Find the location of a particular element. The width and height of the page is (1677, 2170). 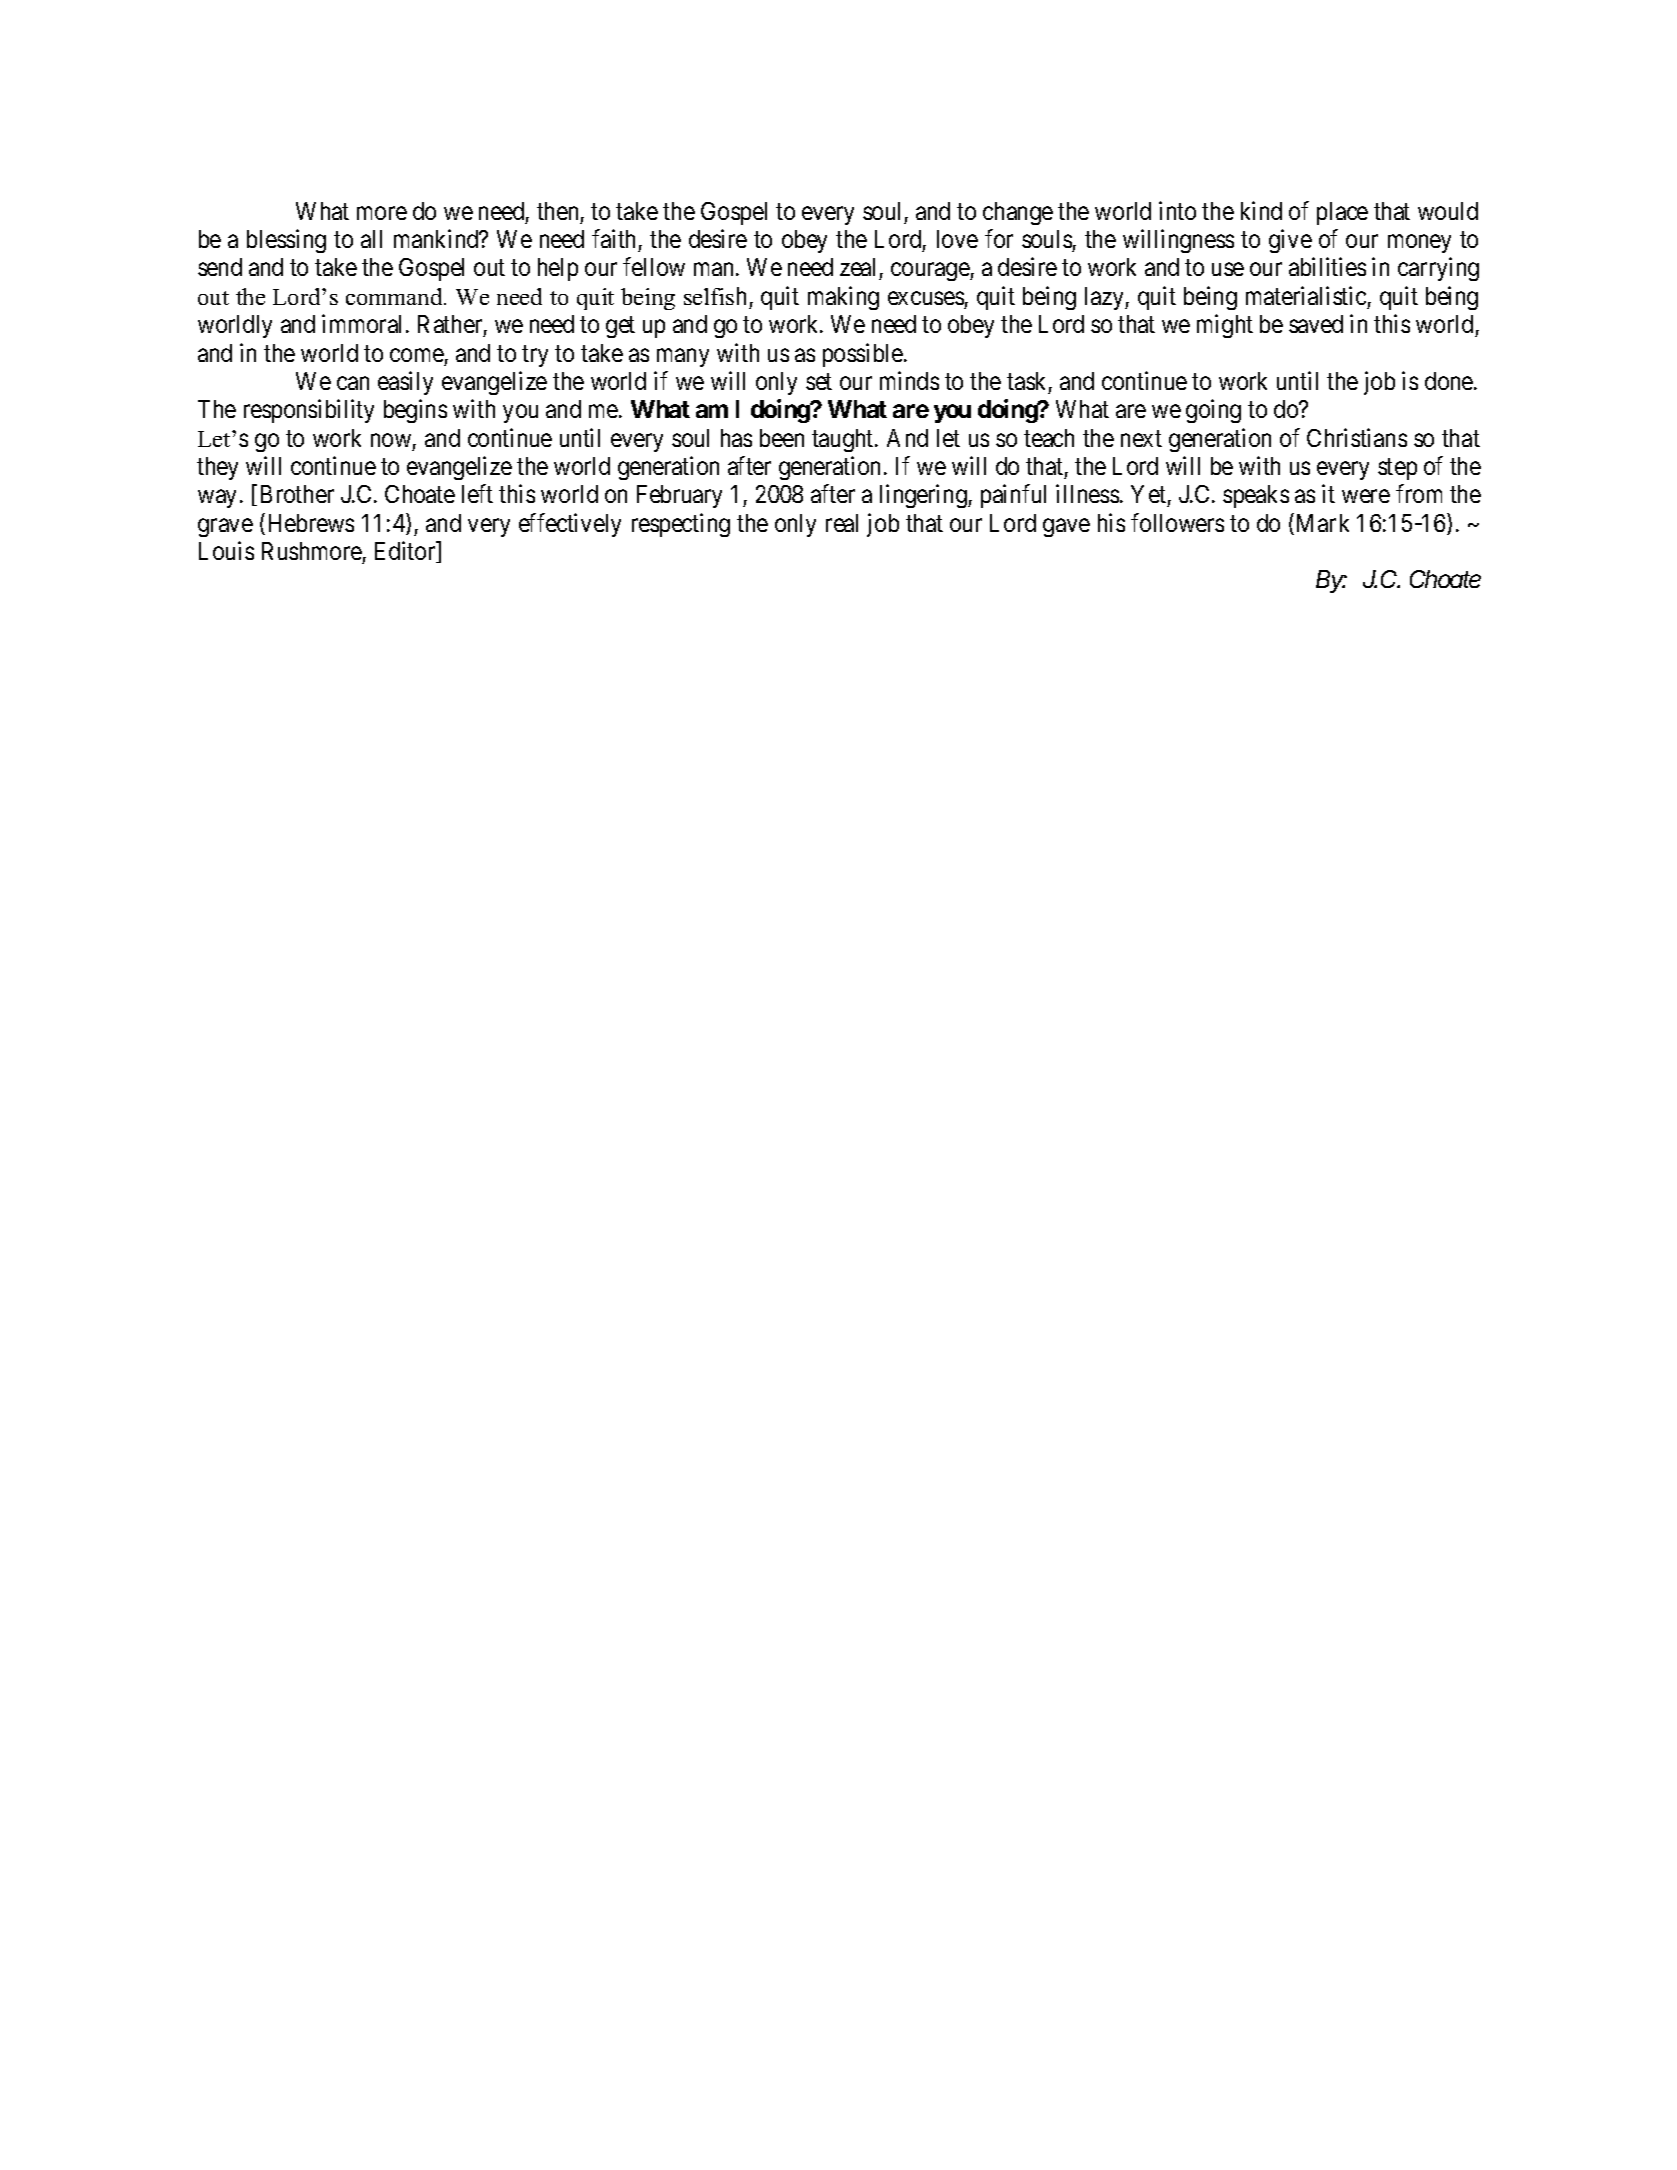

taught is located at coordinates (844, 440).
